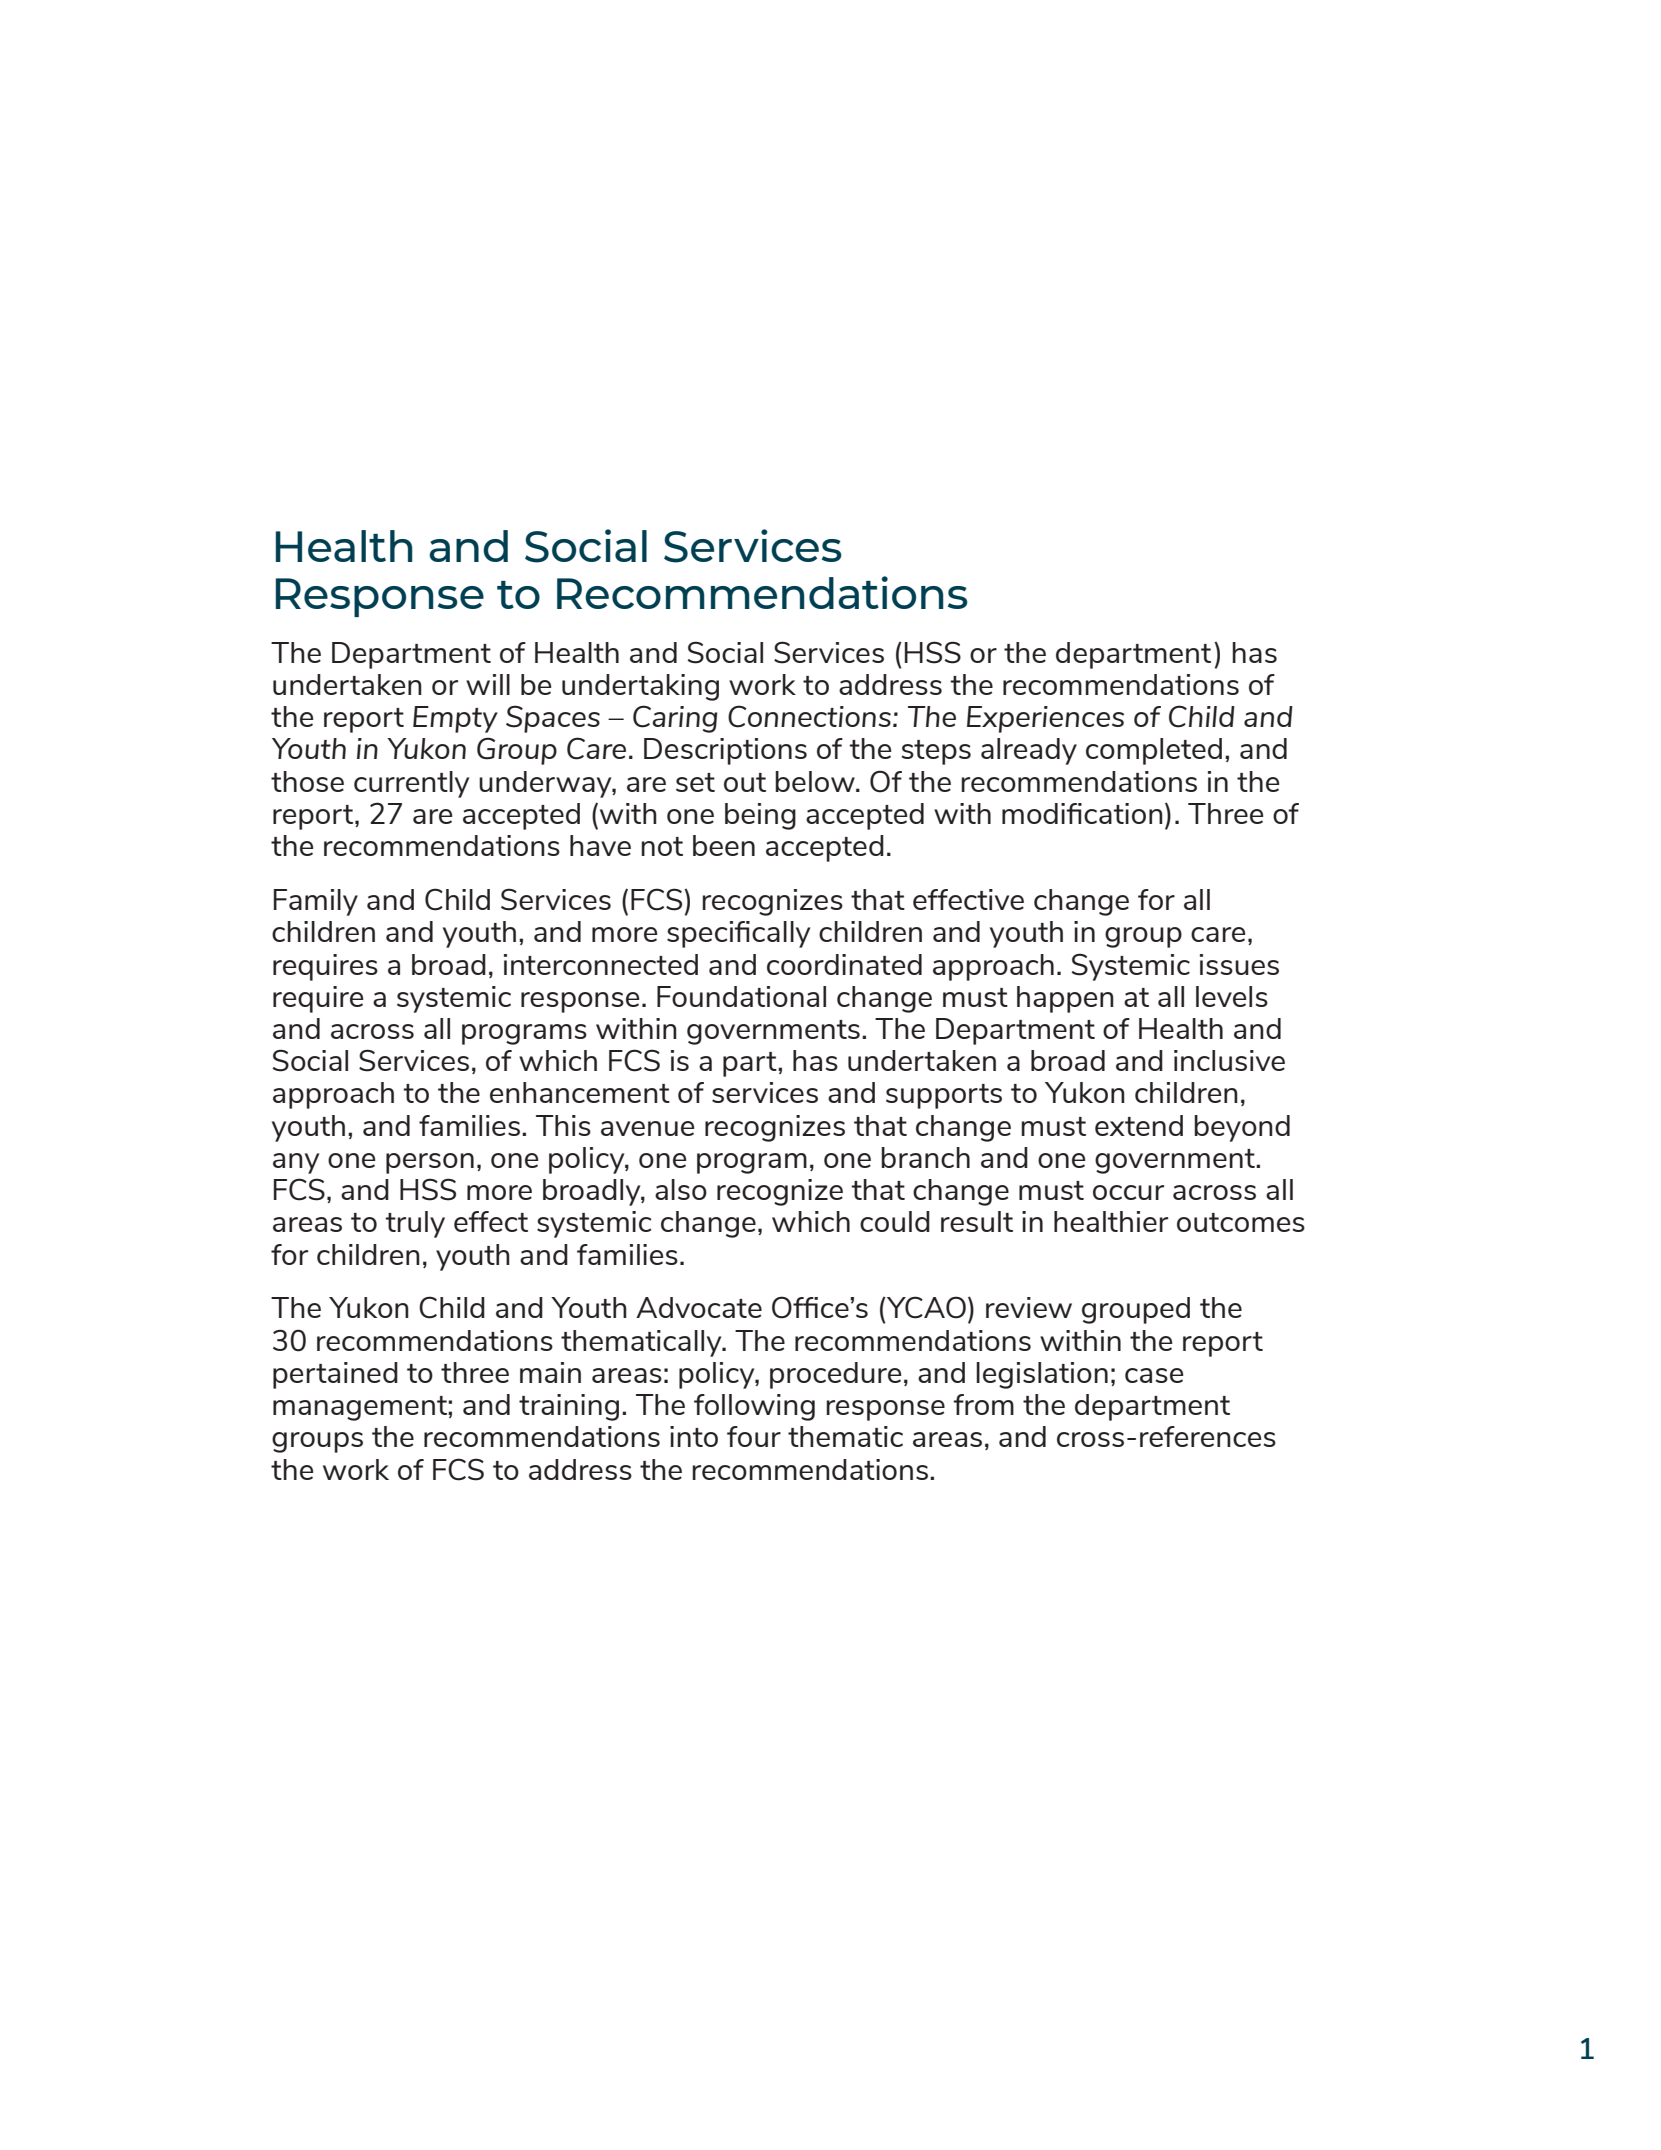  What do you see at coordinates (738, 934) in the page?
I see `specifically` at bounding box center [738, 934].
